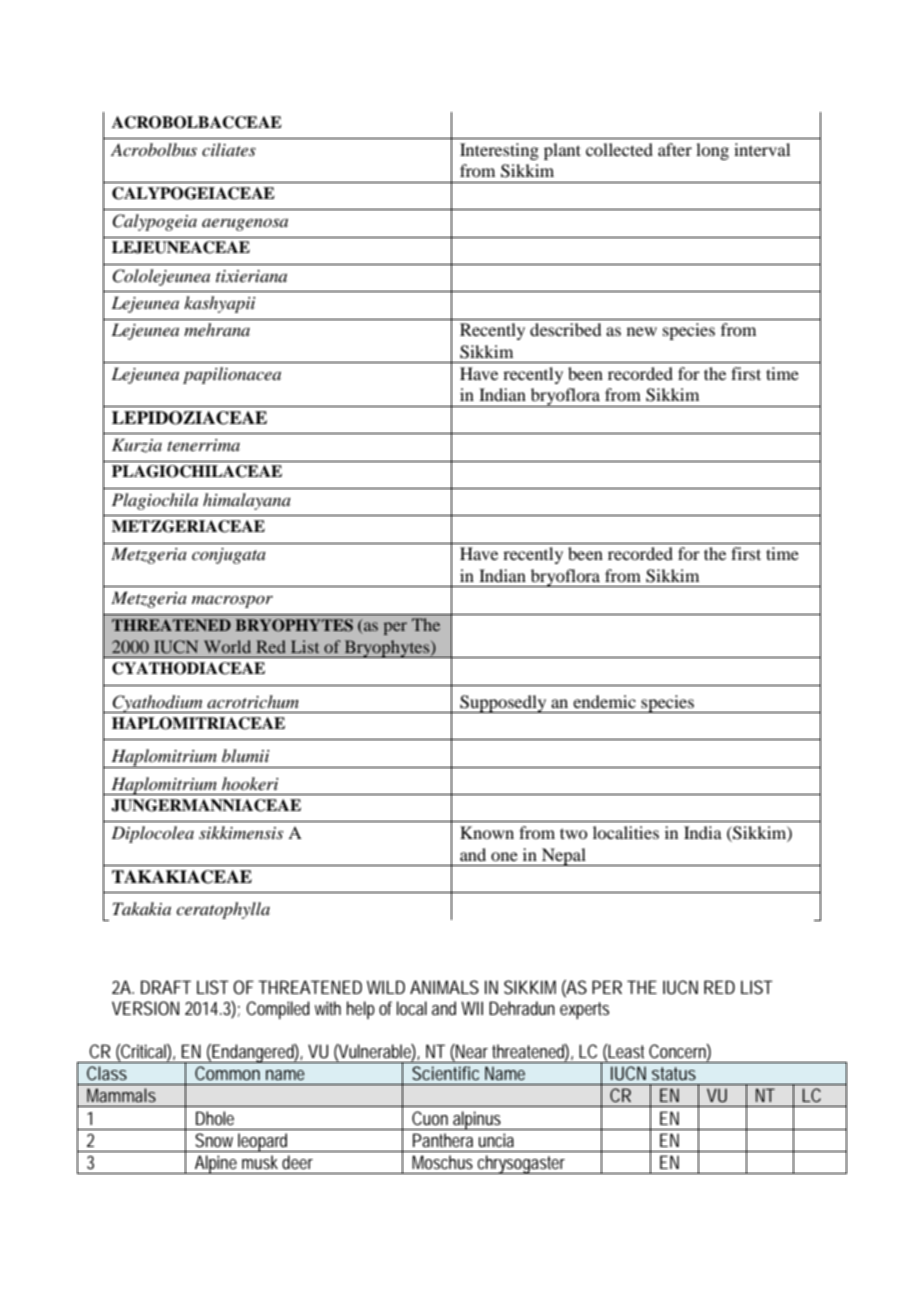 Image resolution: width=924 pixels, height=1308 pixels. I want to click on two, so click(573, 833).
